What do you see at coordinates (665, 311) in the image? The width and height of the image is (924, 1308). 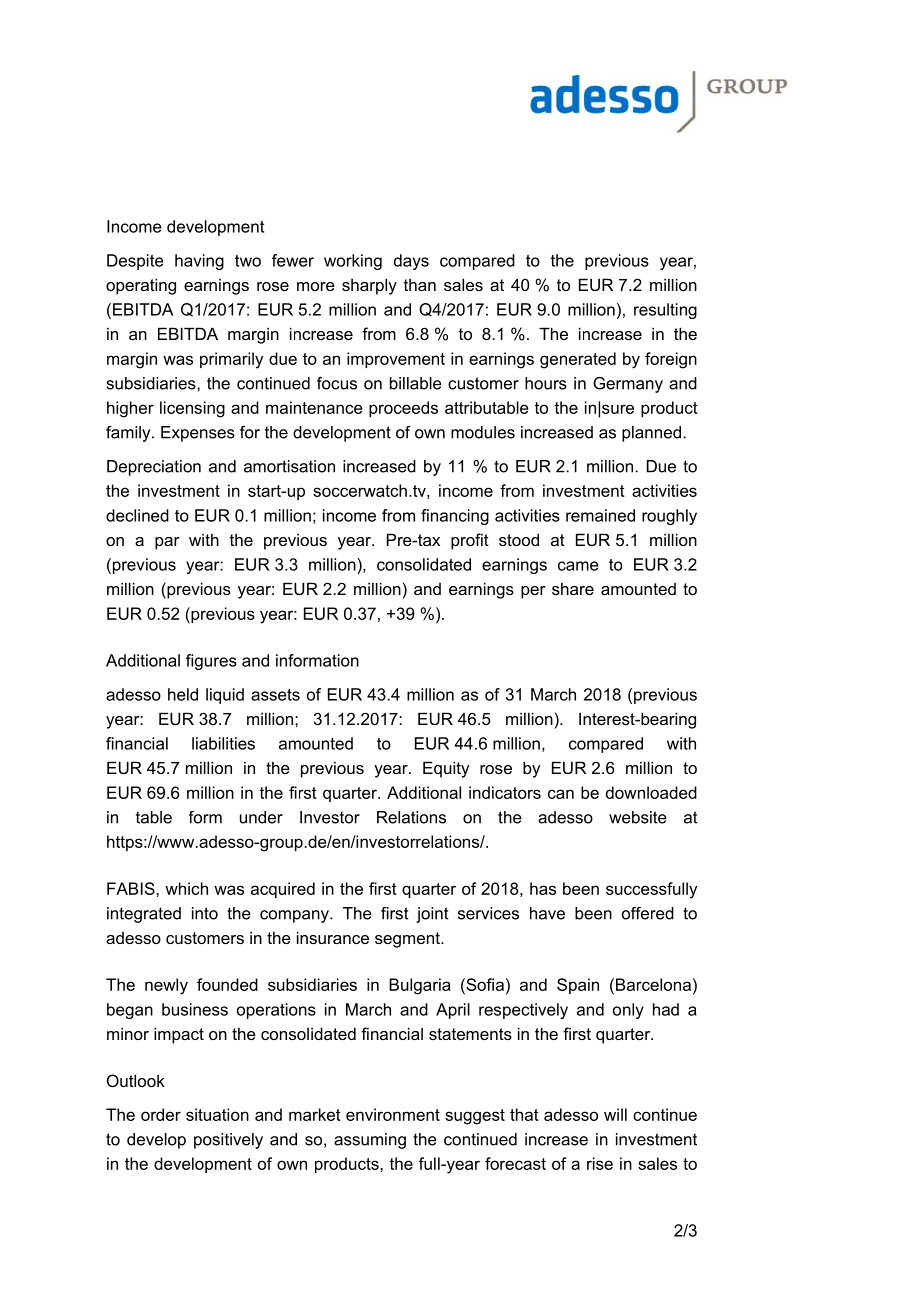 I see `resulting` at bounding box center [665, 311].
